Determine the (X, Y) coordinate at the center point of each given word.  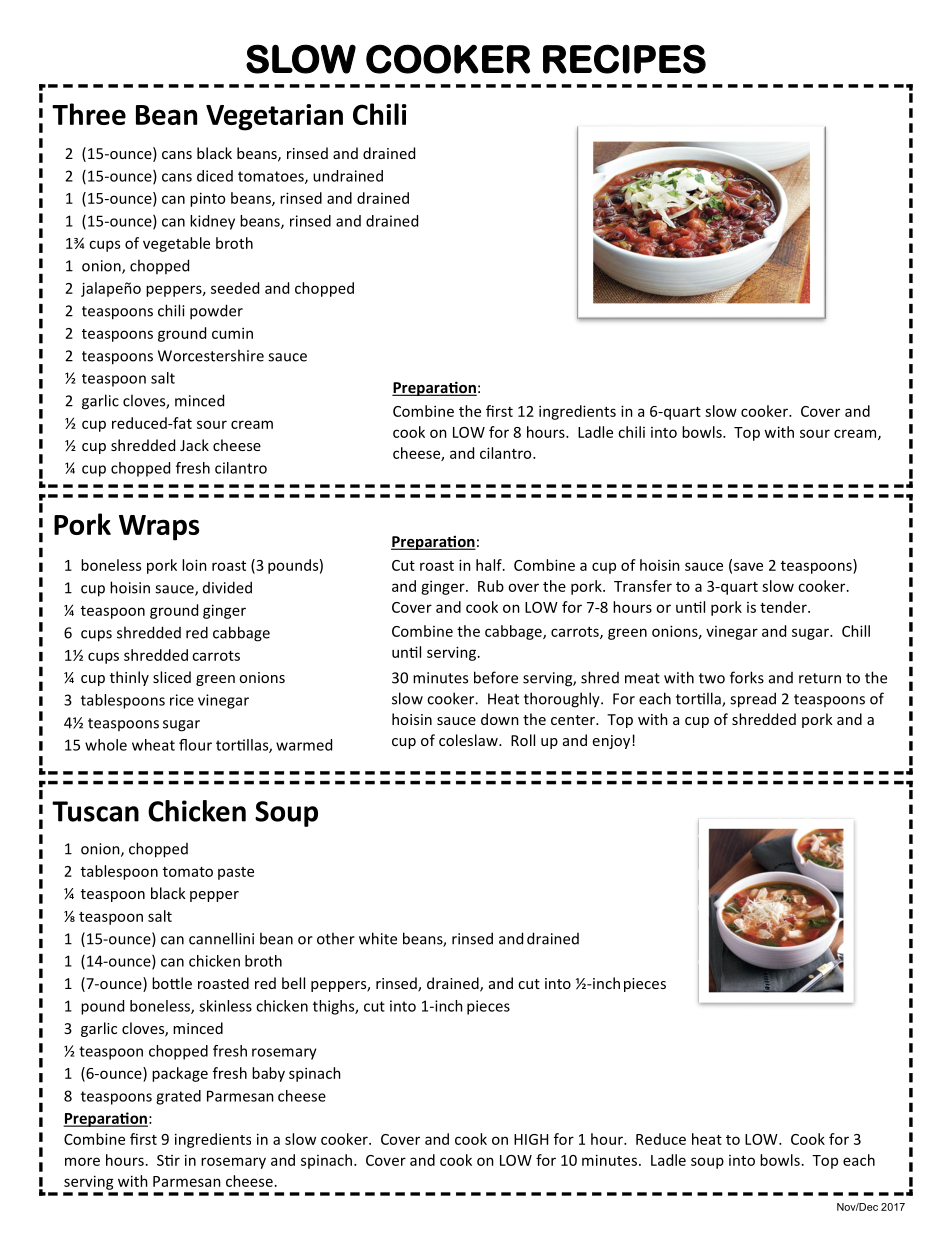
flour (195, 745)
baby (268, 1074)
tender (784, 607)
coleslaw (469, 740)
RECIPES (624, 59)
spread (753, 700)
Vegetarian (274, 117)
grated (178, 1097)
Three (89, 114)
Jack (194, 445)
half (490, 565)
